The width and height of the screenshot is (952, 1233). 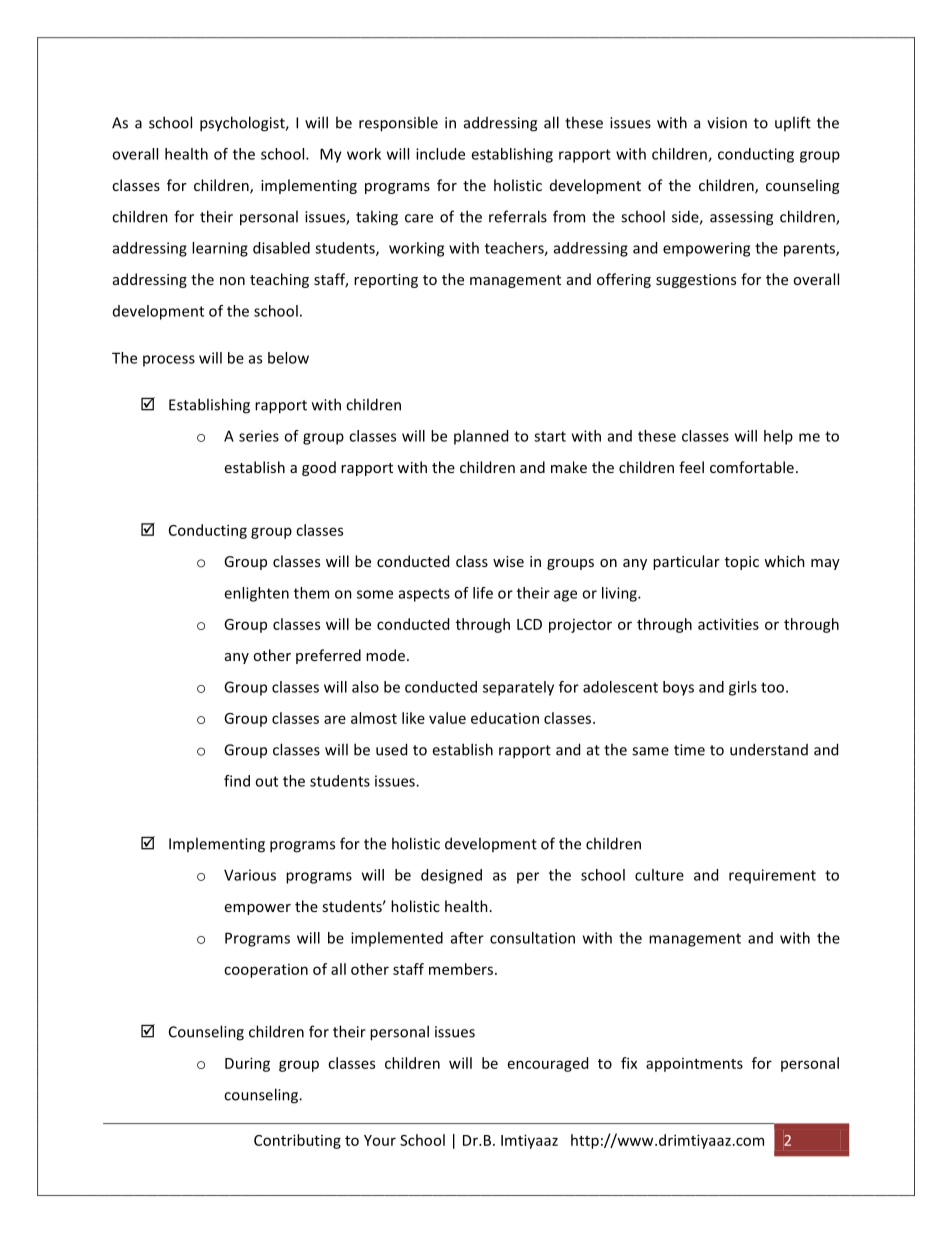 What do you see at coordinates (548, 1064) in the screenshot?
I see `encouraged` at bounding box center [548, 1064].
